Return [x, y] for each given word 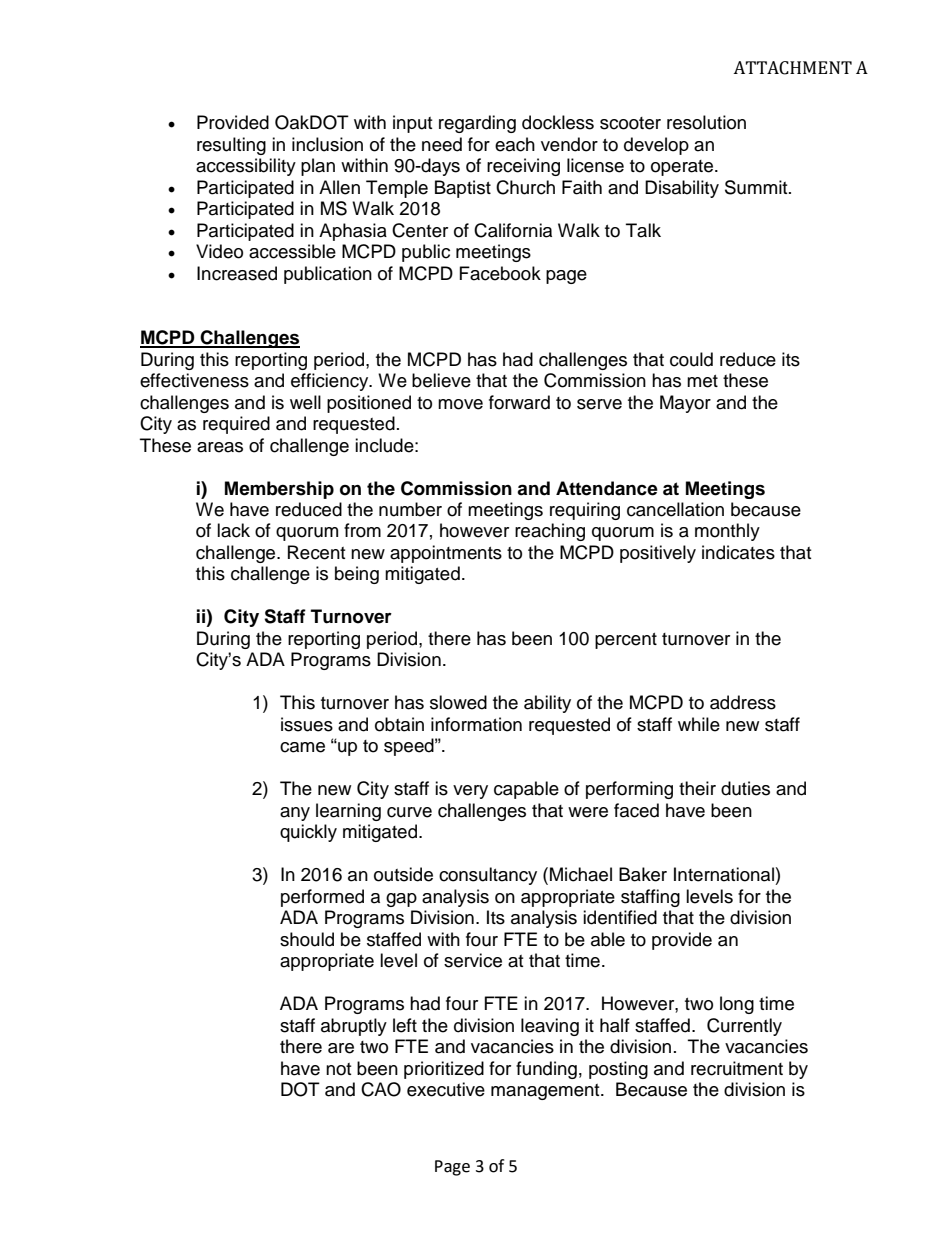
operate [682, 168]
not [338, 1069]
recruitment [737, 1068]
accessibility [246, 167]
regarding [477, 124]
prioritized [444, 1070]
